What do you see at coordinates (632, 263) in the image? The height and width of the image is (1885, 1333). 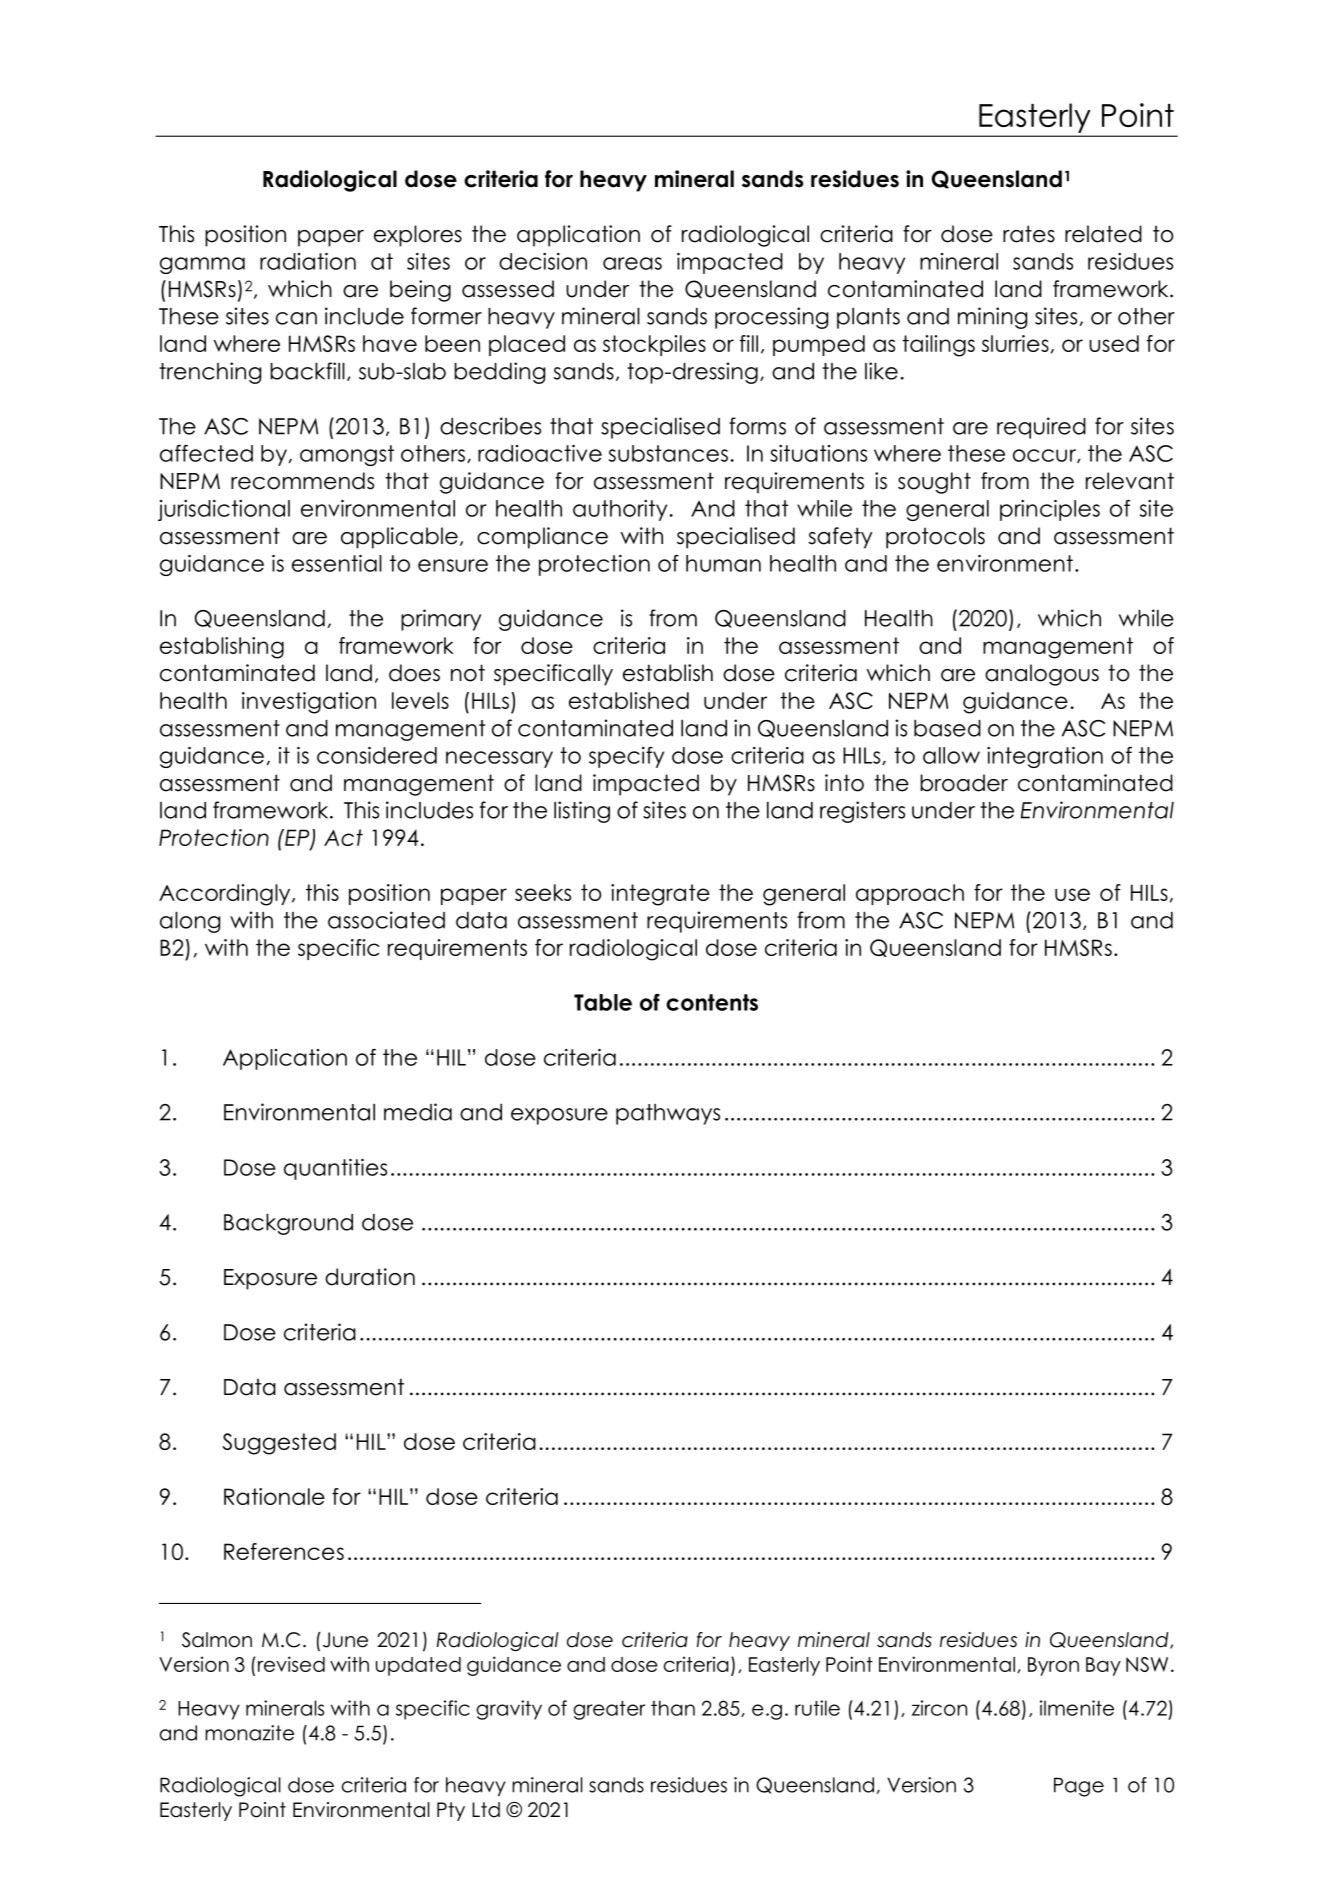 I see `areas` at bounding box center [632, 263].
